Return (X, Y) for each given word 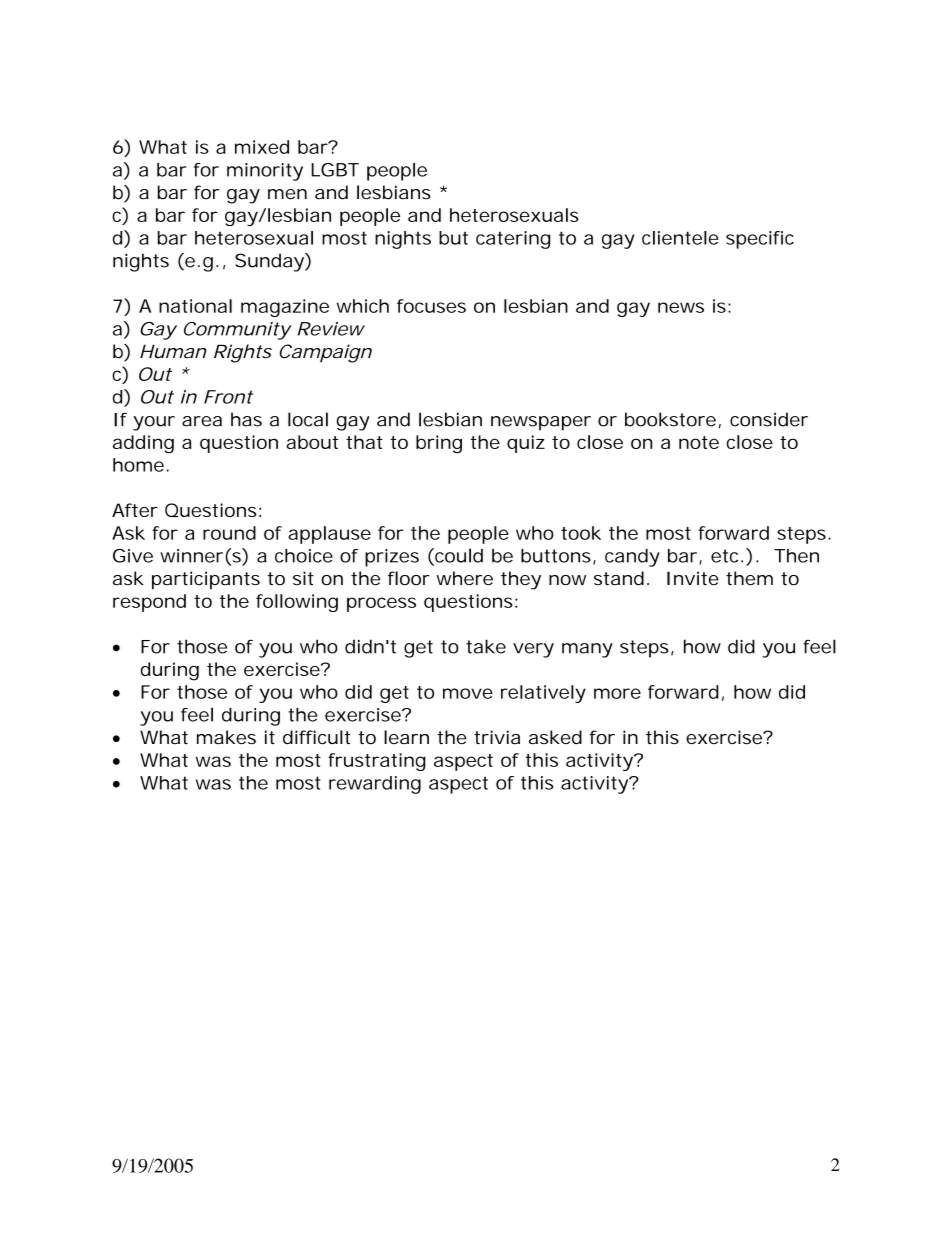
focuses (431, 306)
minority (265, 172)
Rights (243, 353)
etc (724, 556)
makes (226, 737)
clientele (680, 238)
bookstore (670, 419)
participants (206, 580)
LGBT (335, 170)
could (458, 556)
